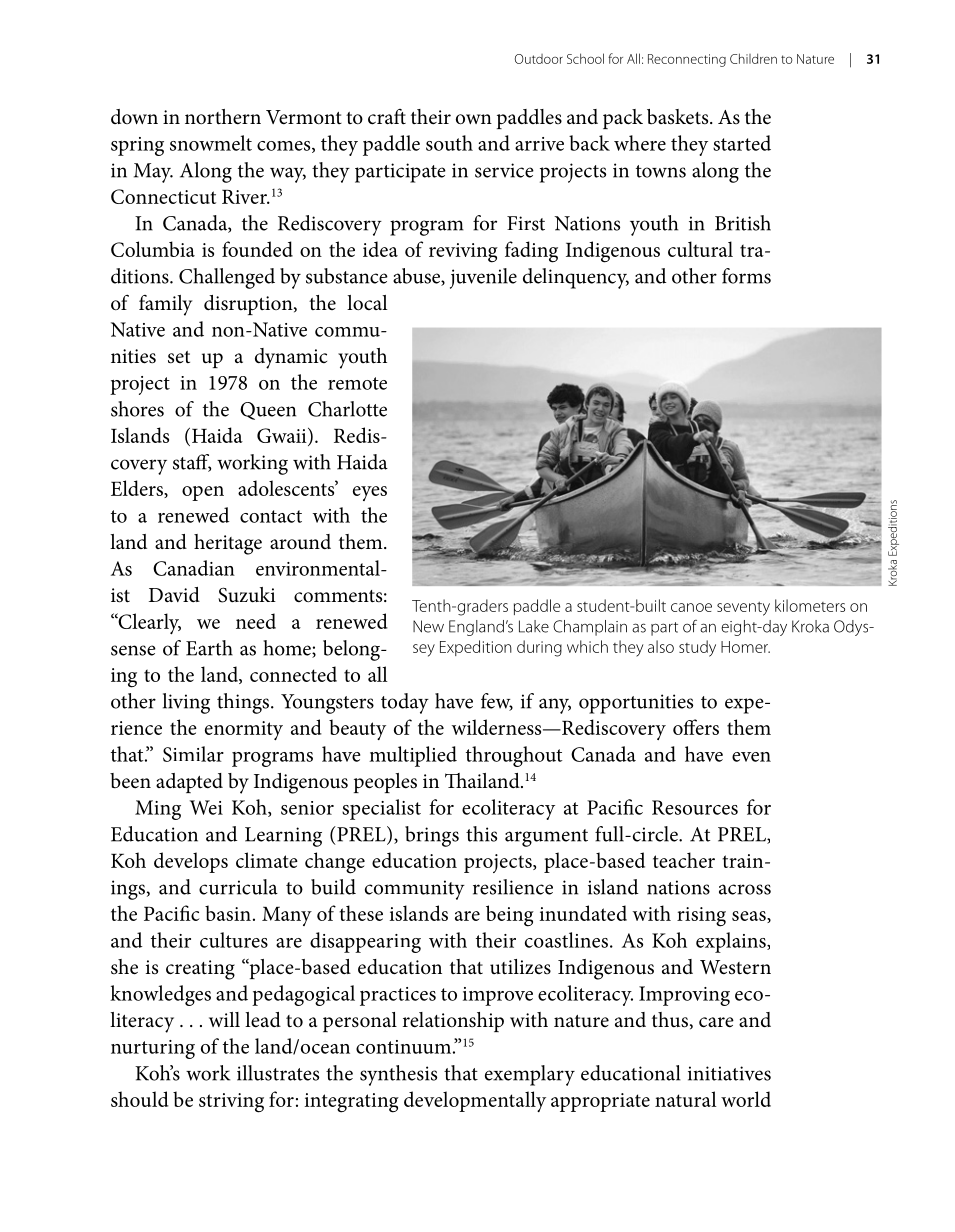  Describe the element at coordinates (194, 568) in the document. I see `Canadian` at that location.
